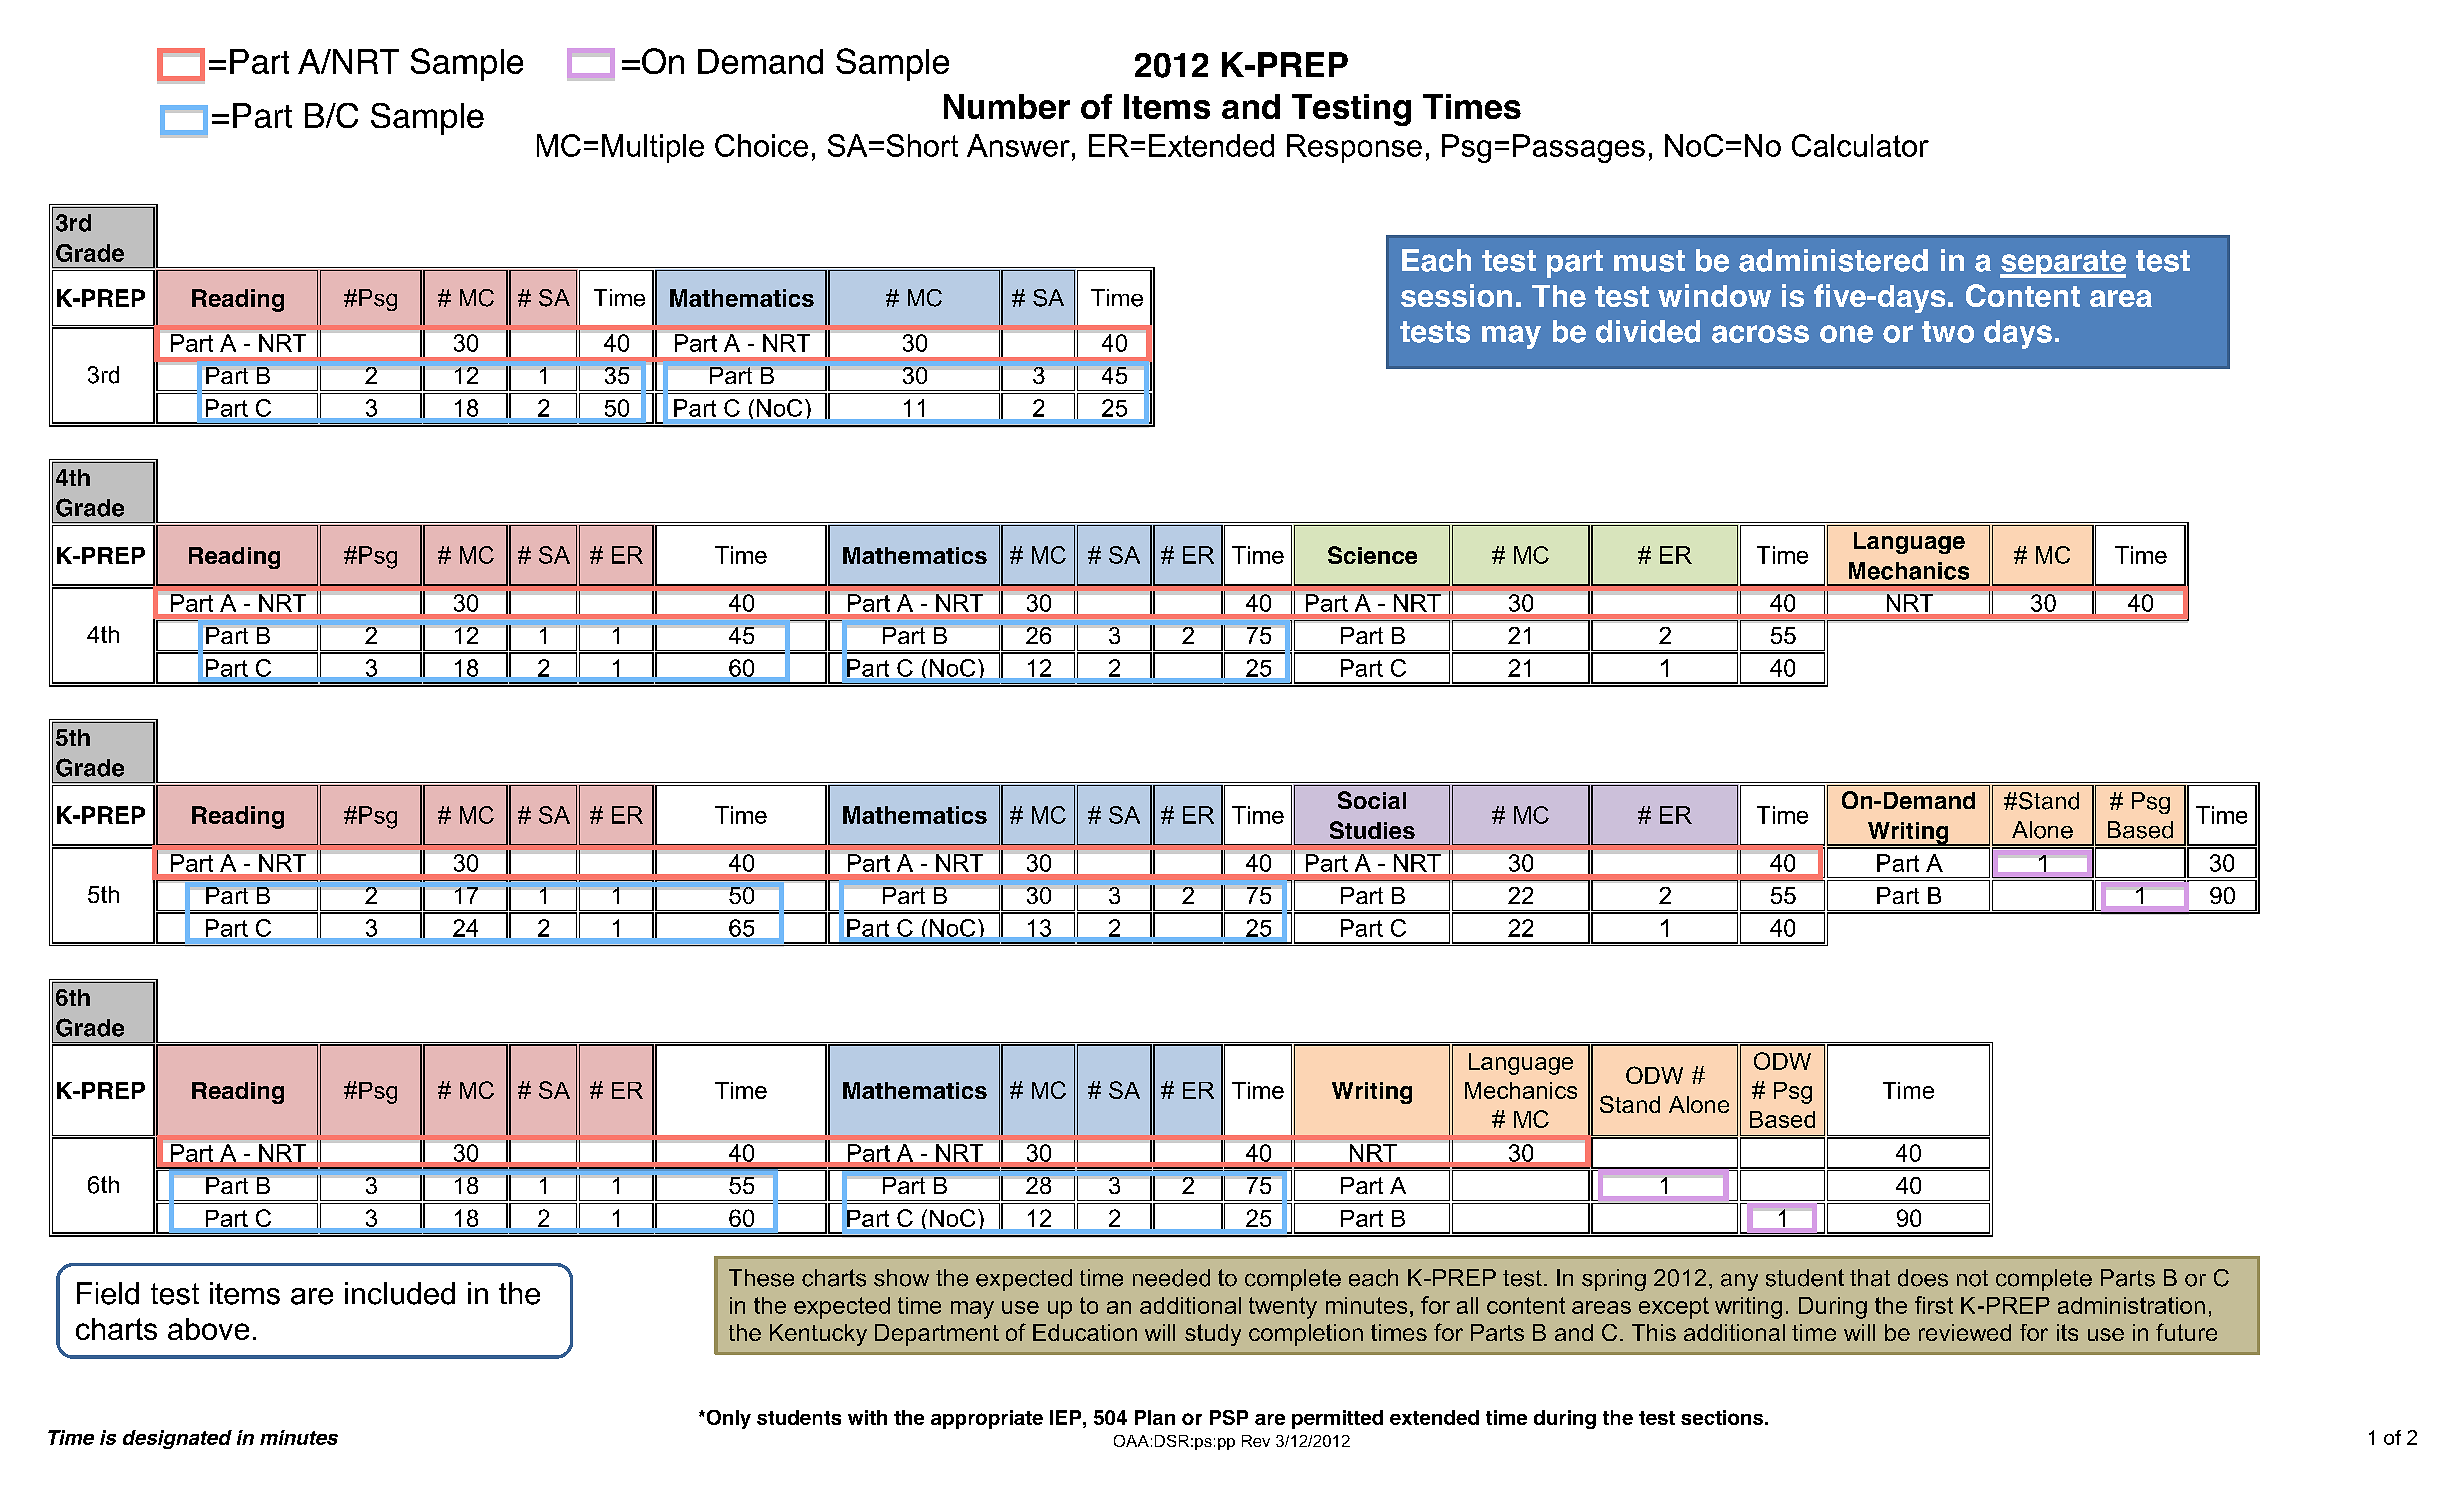 The width and height of the screenshot is (2463, 1496). I want to click on Studies, so click(1372, 830).
